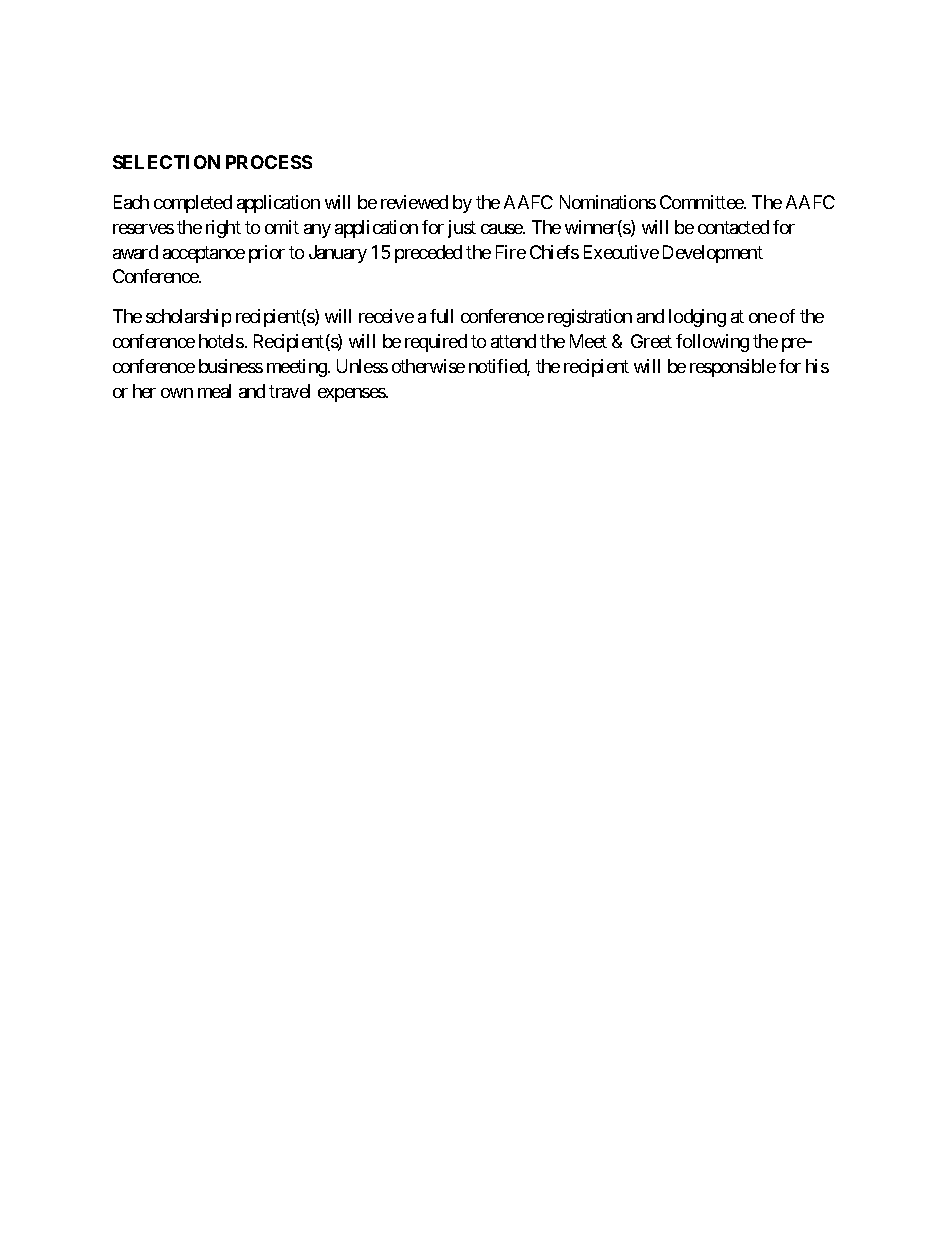 The image size is (952, 1233). What do you see at coordinates (221, 341) in the screenshot?
I see `hotels` at bounding box center [221, 341].
